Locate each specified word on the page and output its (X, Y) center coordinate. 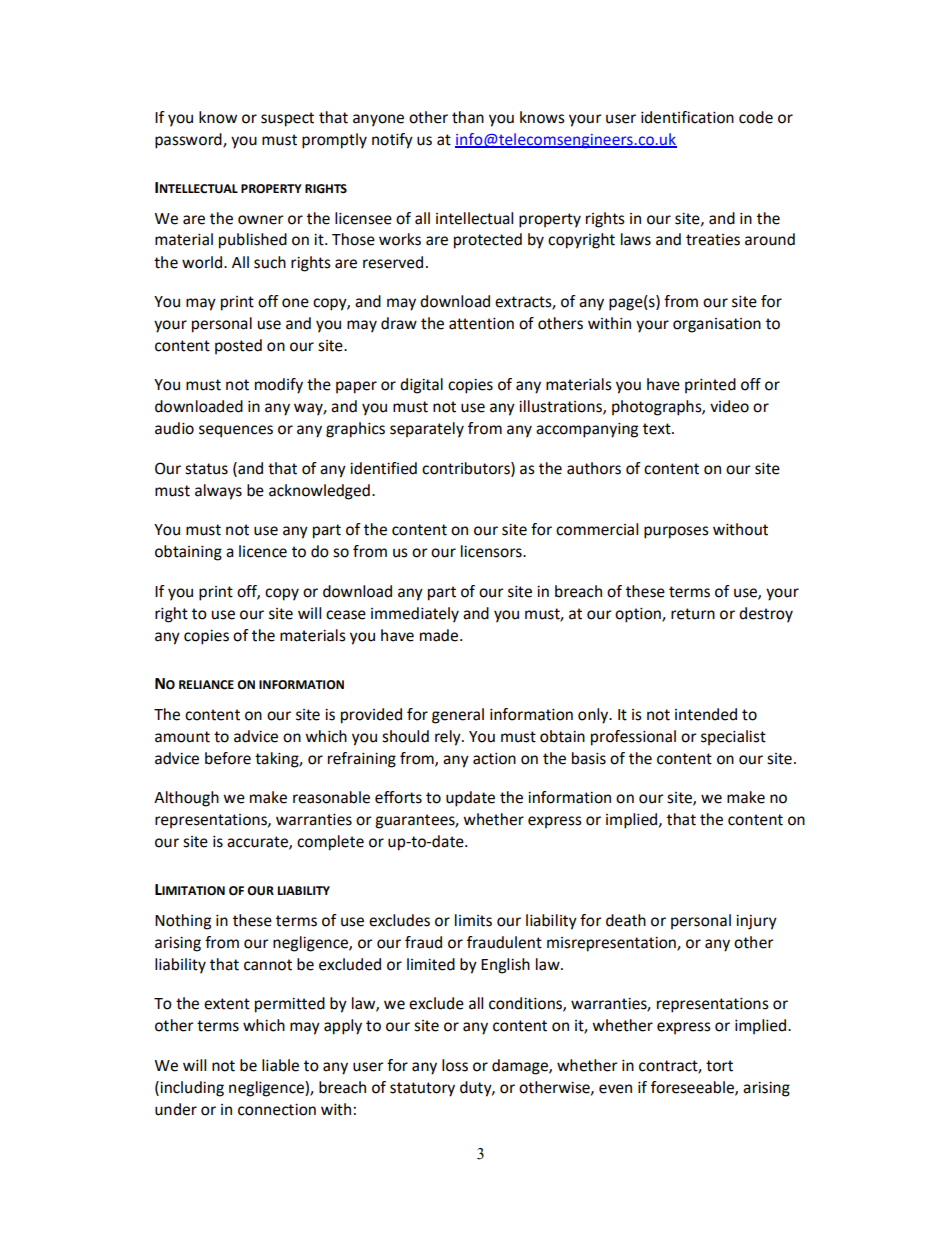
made (439, 635)
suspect (287, 119)
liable (280, 1065)
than (468, 117)
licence (263, 551)
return (693, 614)
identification (687, 117)
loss (455, 1065)
